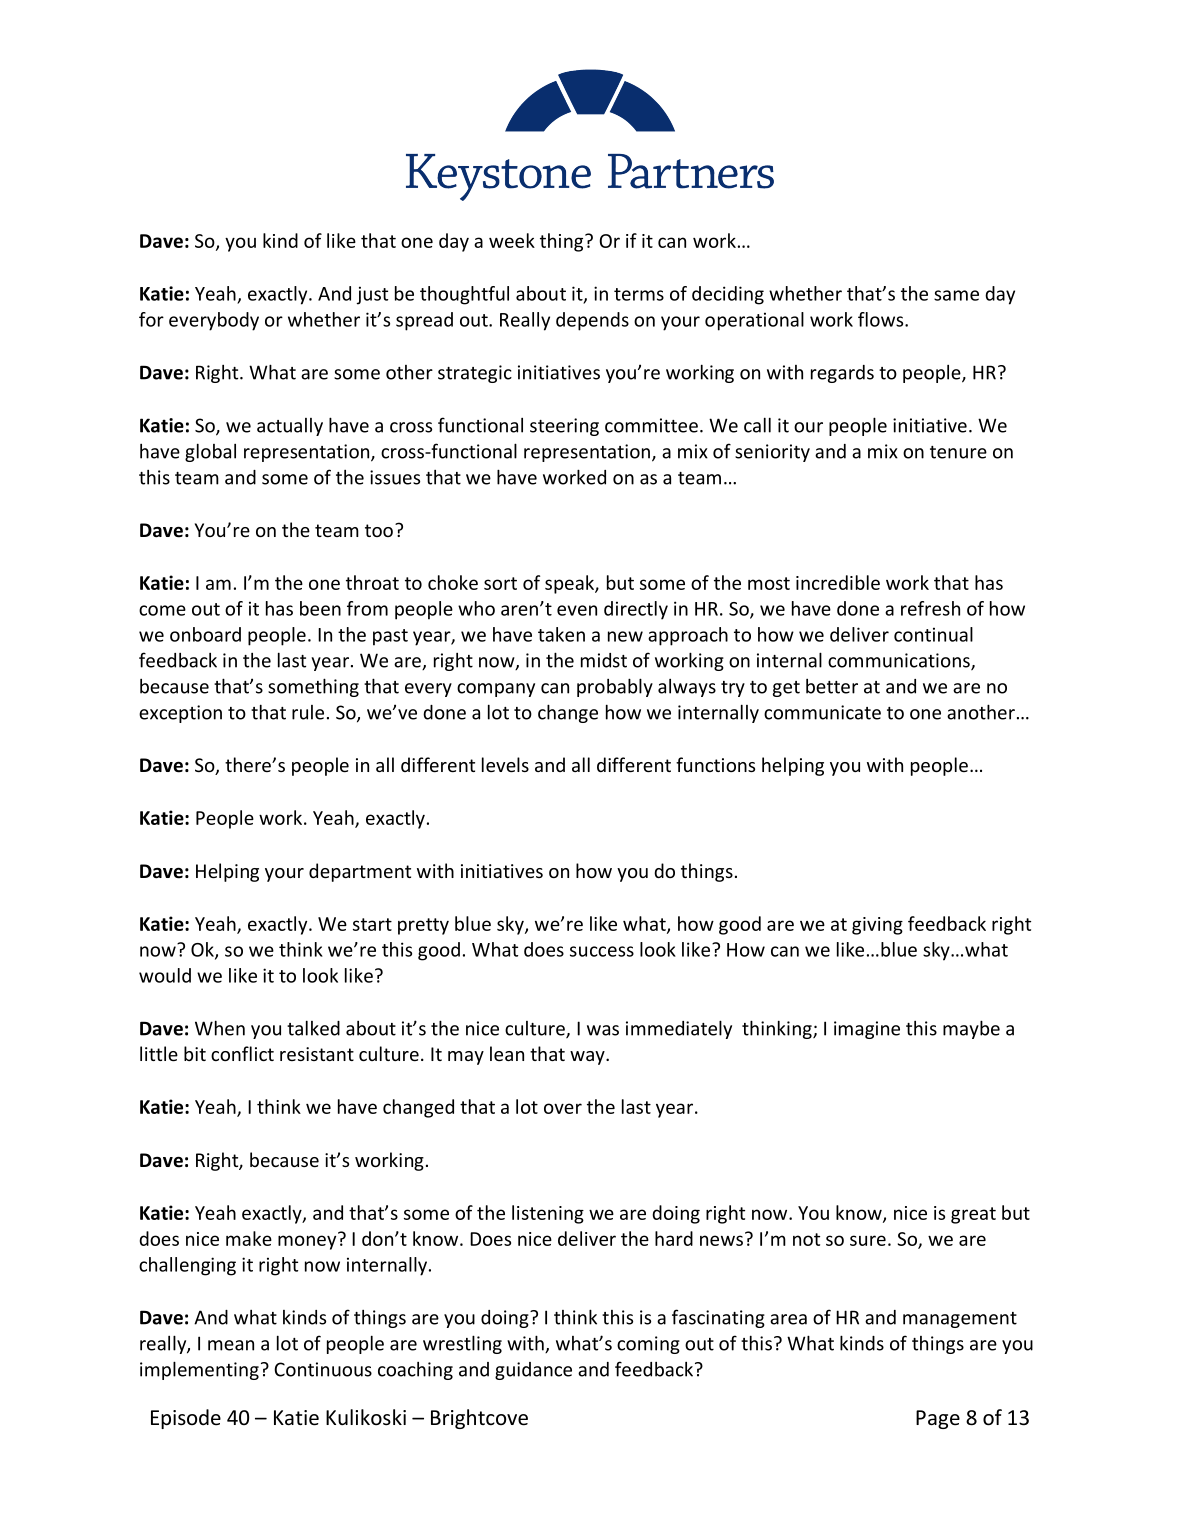 The width and height of the screenshot is (1180, 1527). What do you see at coordinates (882, 319) in the screenshot?
I see `flows` at bounding box center [882, 319].
